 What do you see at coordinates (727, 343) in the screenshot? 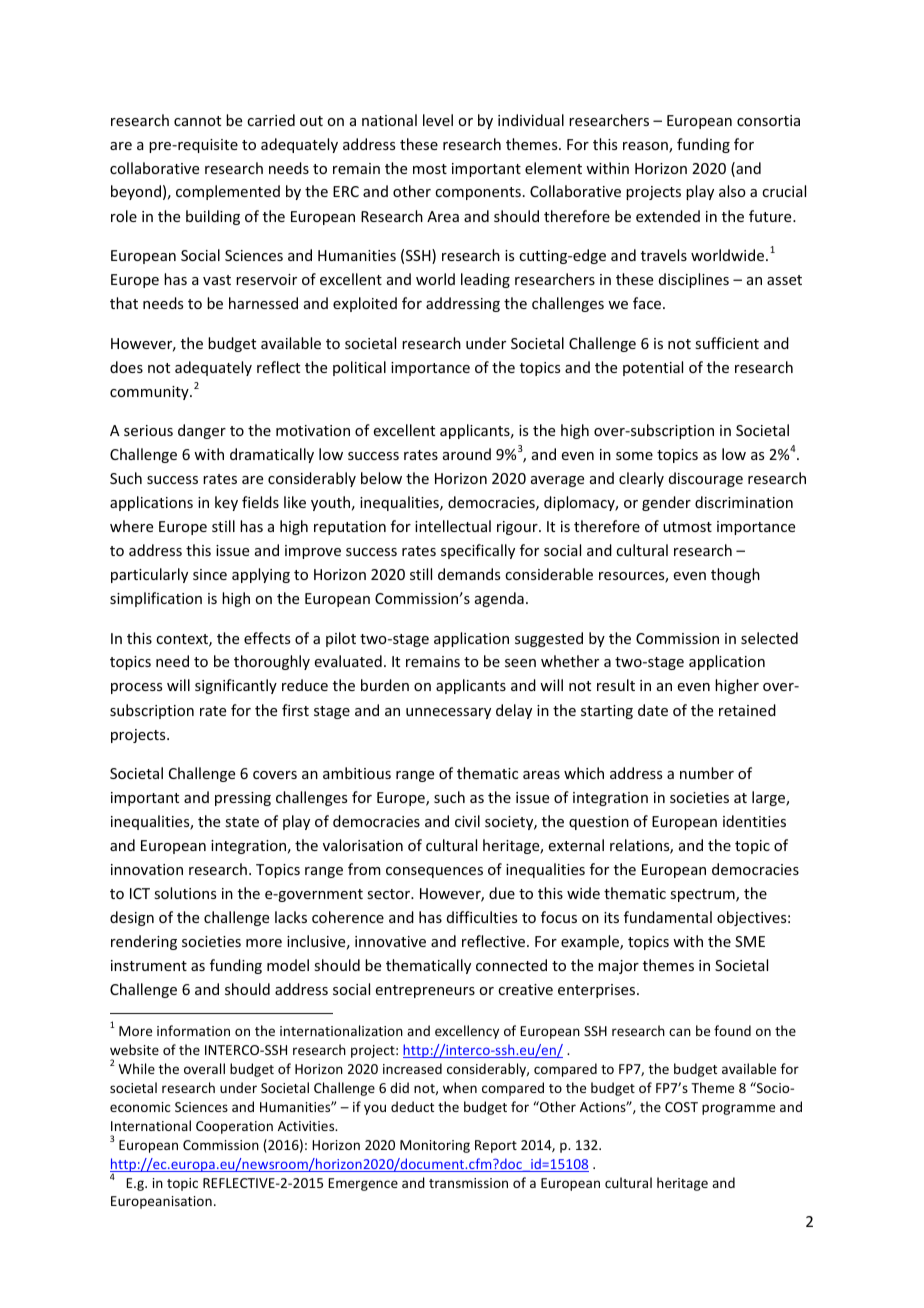
I see `sufficient` at bounding box center [727, 343].
